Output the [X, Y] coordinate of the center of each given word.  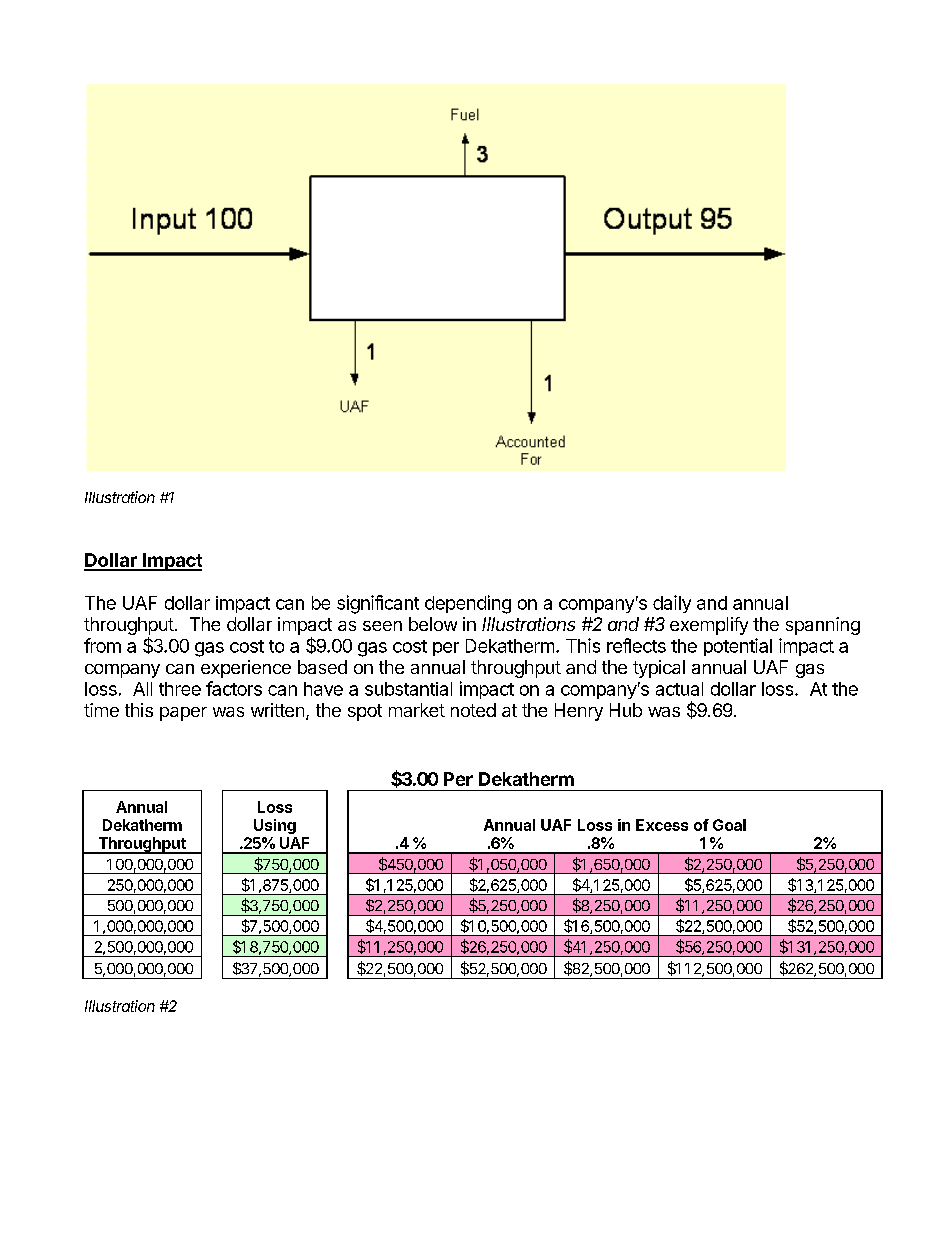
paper [183, 714]
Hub [626, 710]
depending [468, 604]
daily [672, 604]
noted [473, 710]
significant [378, 604]
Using [275, 826]
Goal [729, 825]
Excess [662, 825]
